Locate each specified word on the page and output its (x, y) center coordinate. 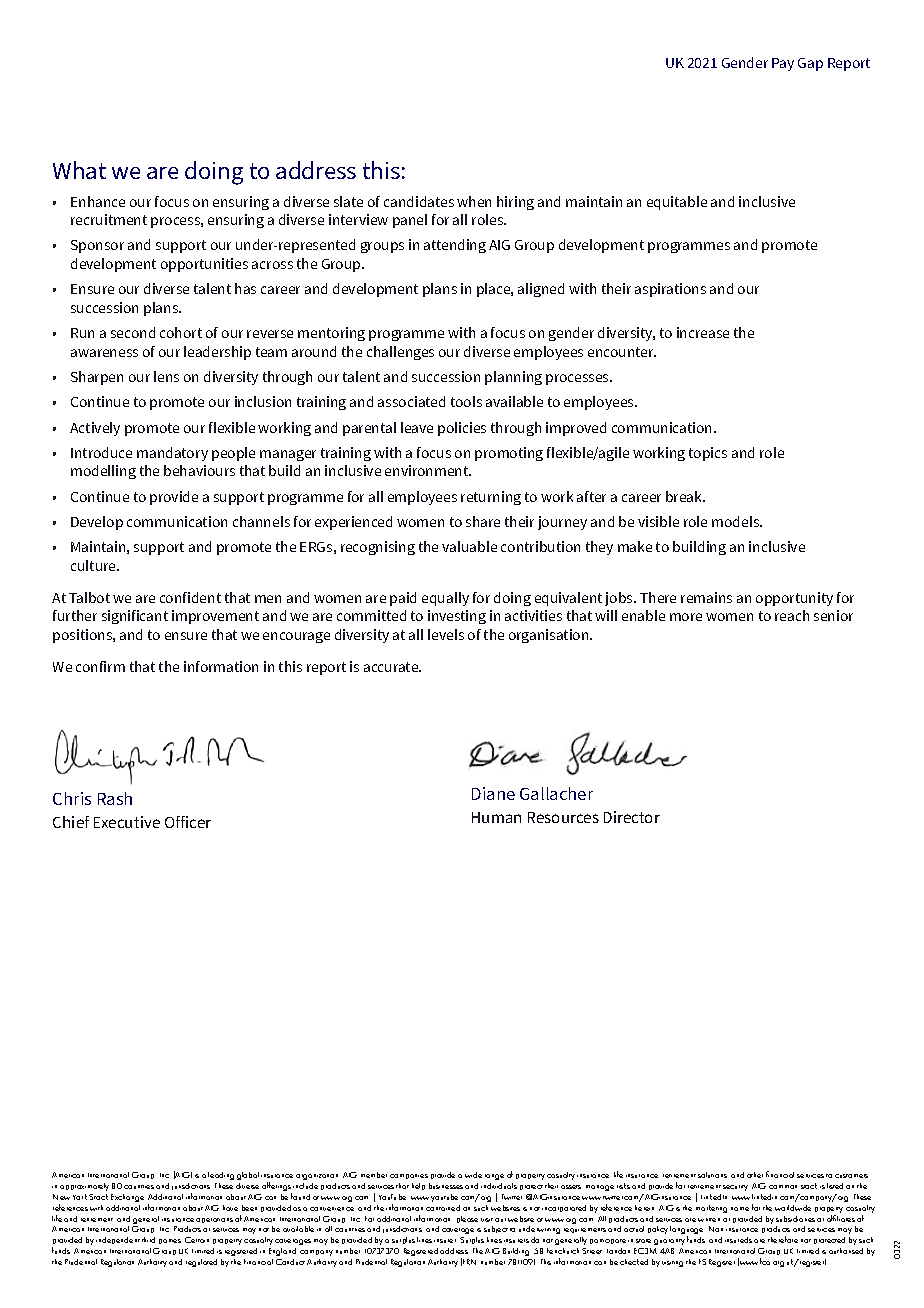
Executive (127, 822)
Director (632, 817)
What (79, 170)
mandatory (172, 454)
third (148, 1240)
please (467, 1219)
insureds (738, 1240)
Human (496, 817)
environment (428, 470)
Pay (783, 64)
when (474, 201)
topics (708, 454)
